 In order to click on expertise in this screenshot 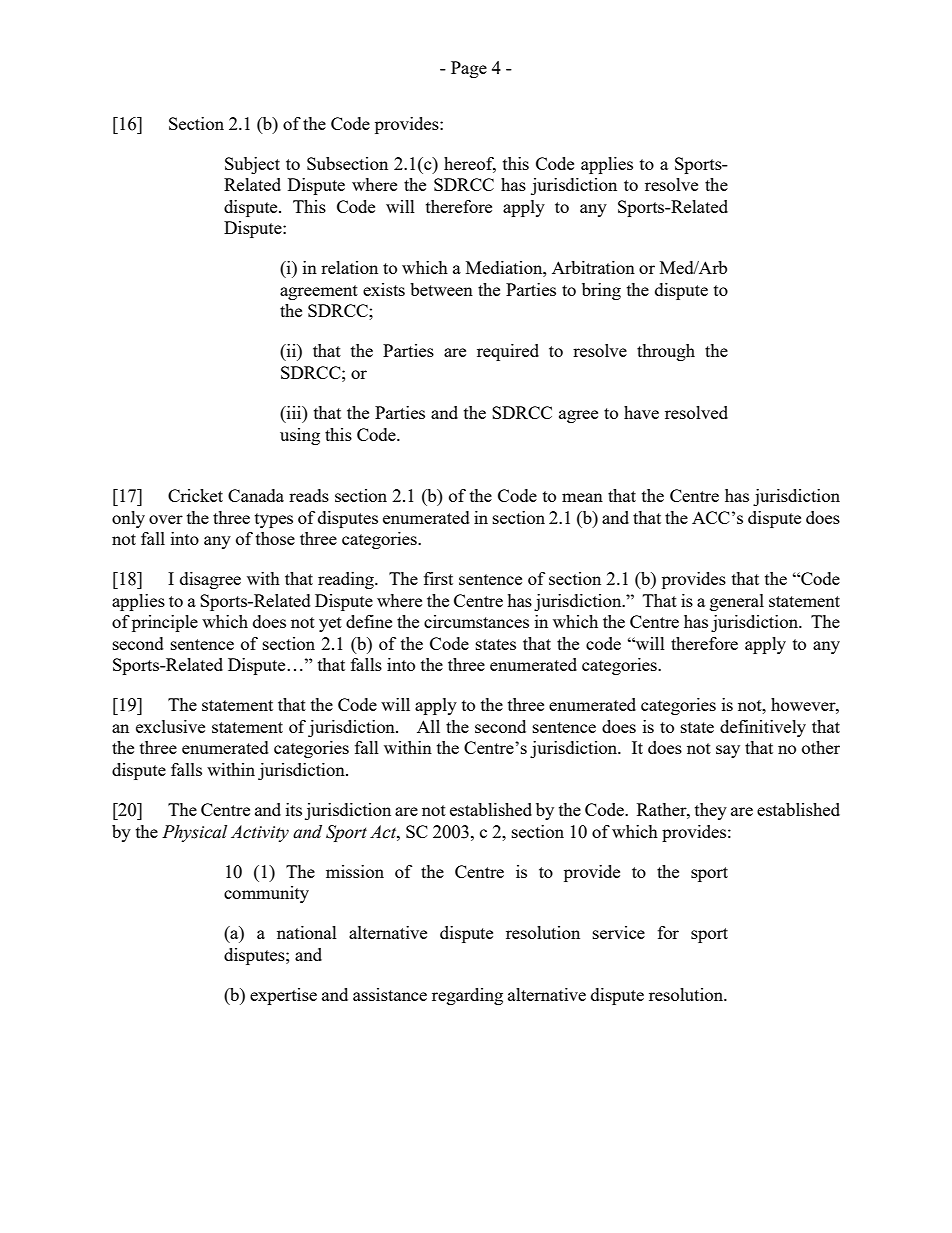, I will do `click(283, 996)`.
